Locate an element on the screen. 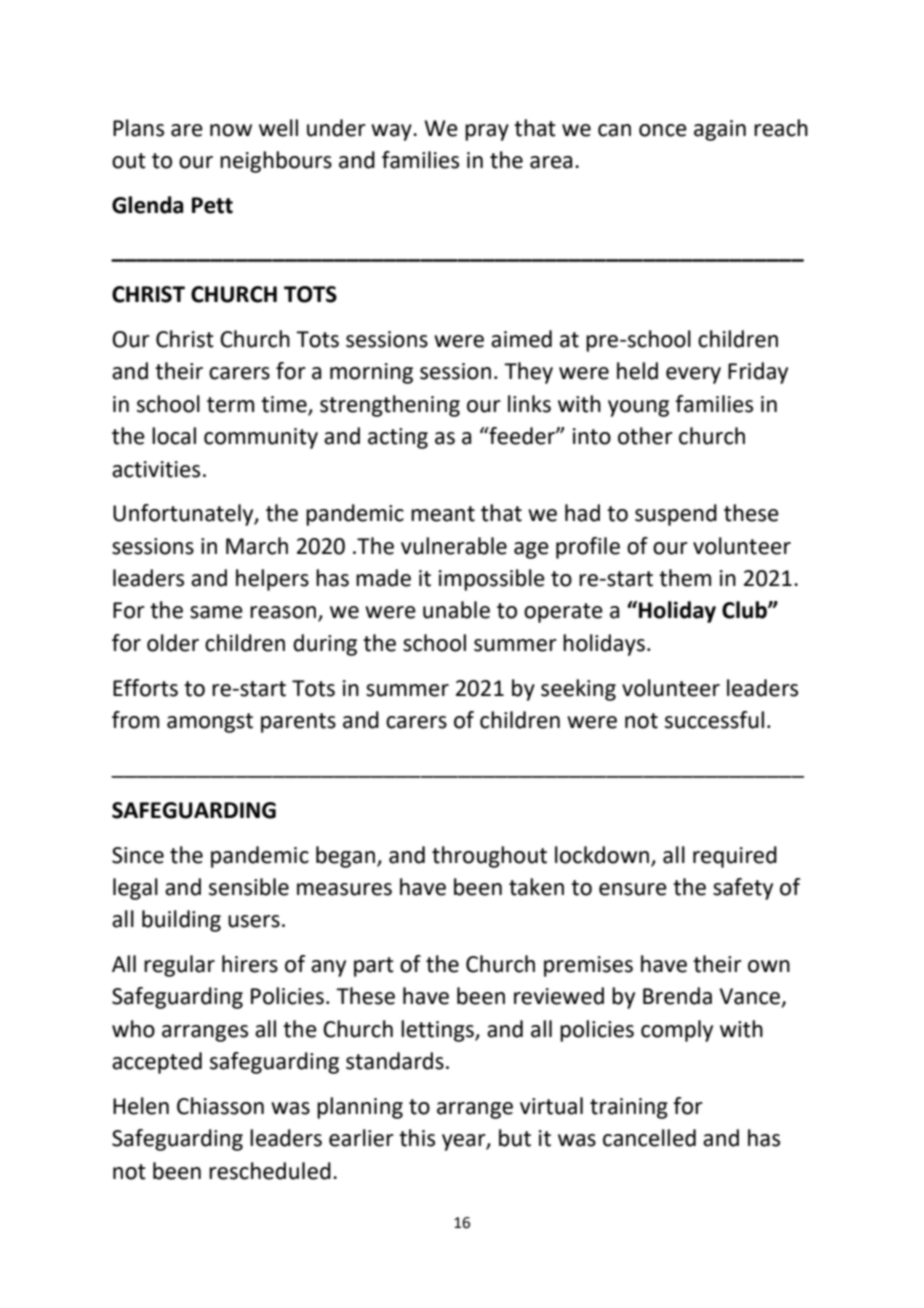  unable is located at coordinates (456, 610).
